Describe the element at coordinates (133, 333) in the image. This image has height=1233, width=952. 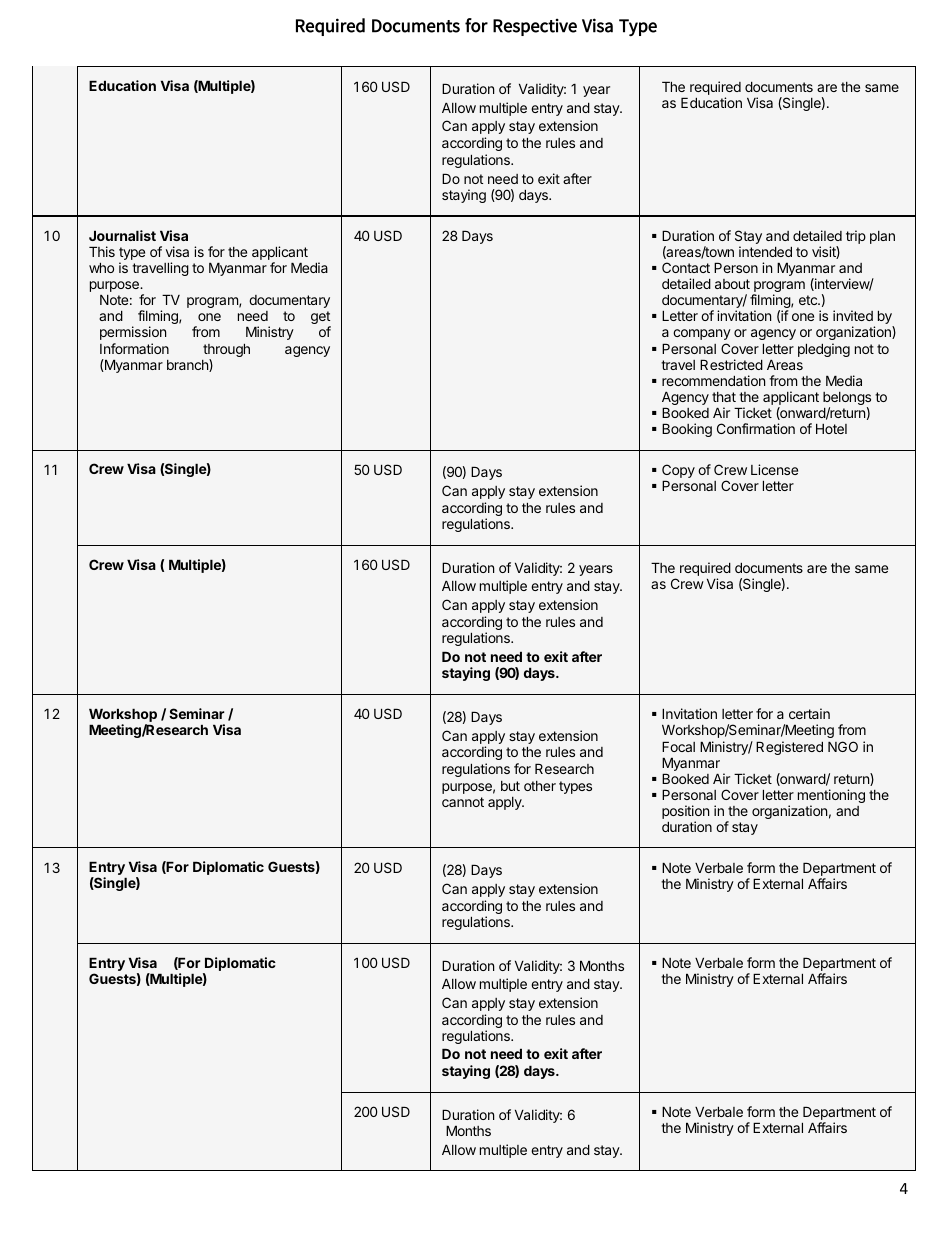
I see `permission` at that location.
